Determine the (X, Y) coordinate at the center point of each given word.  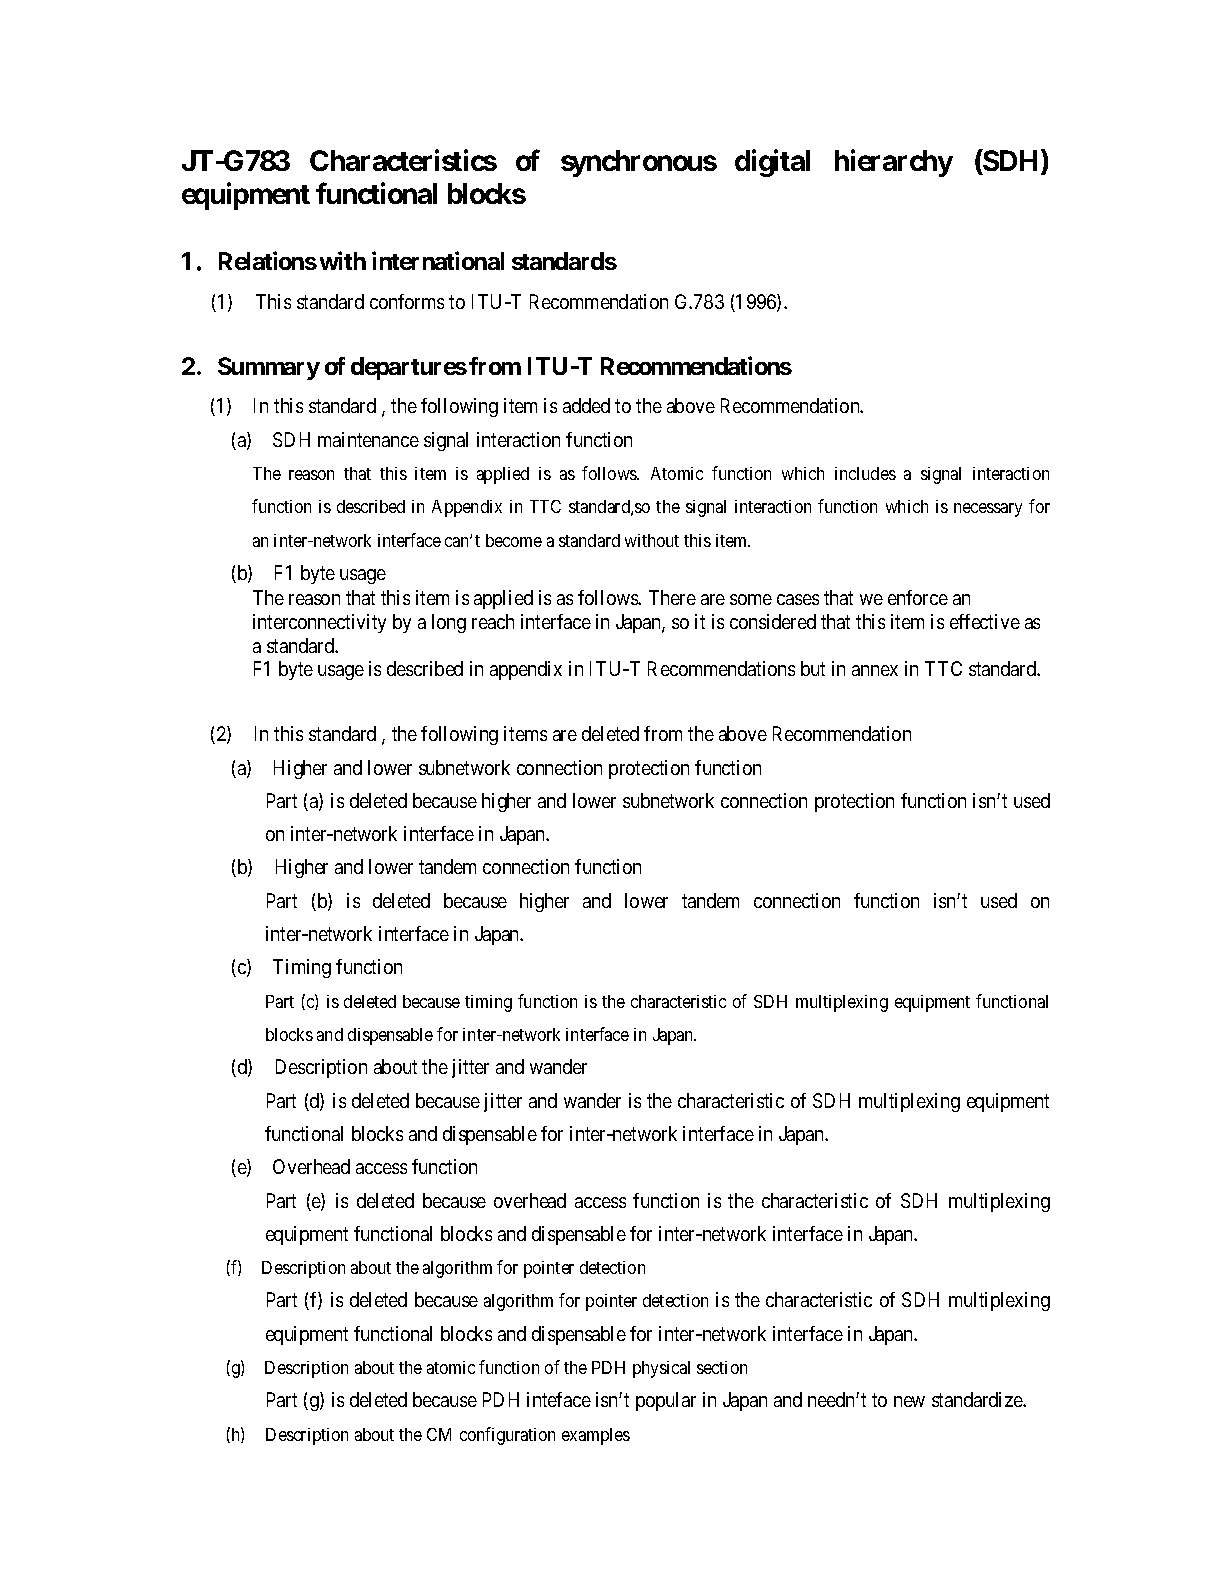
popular (666, 1401)
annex (875, 670)
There (672, 597)
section (722, 1367)
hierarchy (894, 163)
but (813, 668)
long (449, 623)
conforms (407, 301)
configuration (507, 1436)
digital (772, 163)
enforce (918, 597)
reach (493, 621)
